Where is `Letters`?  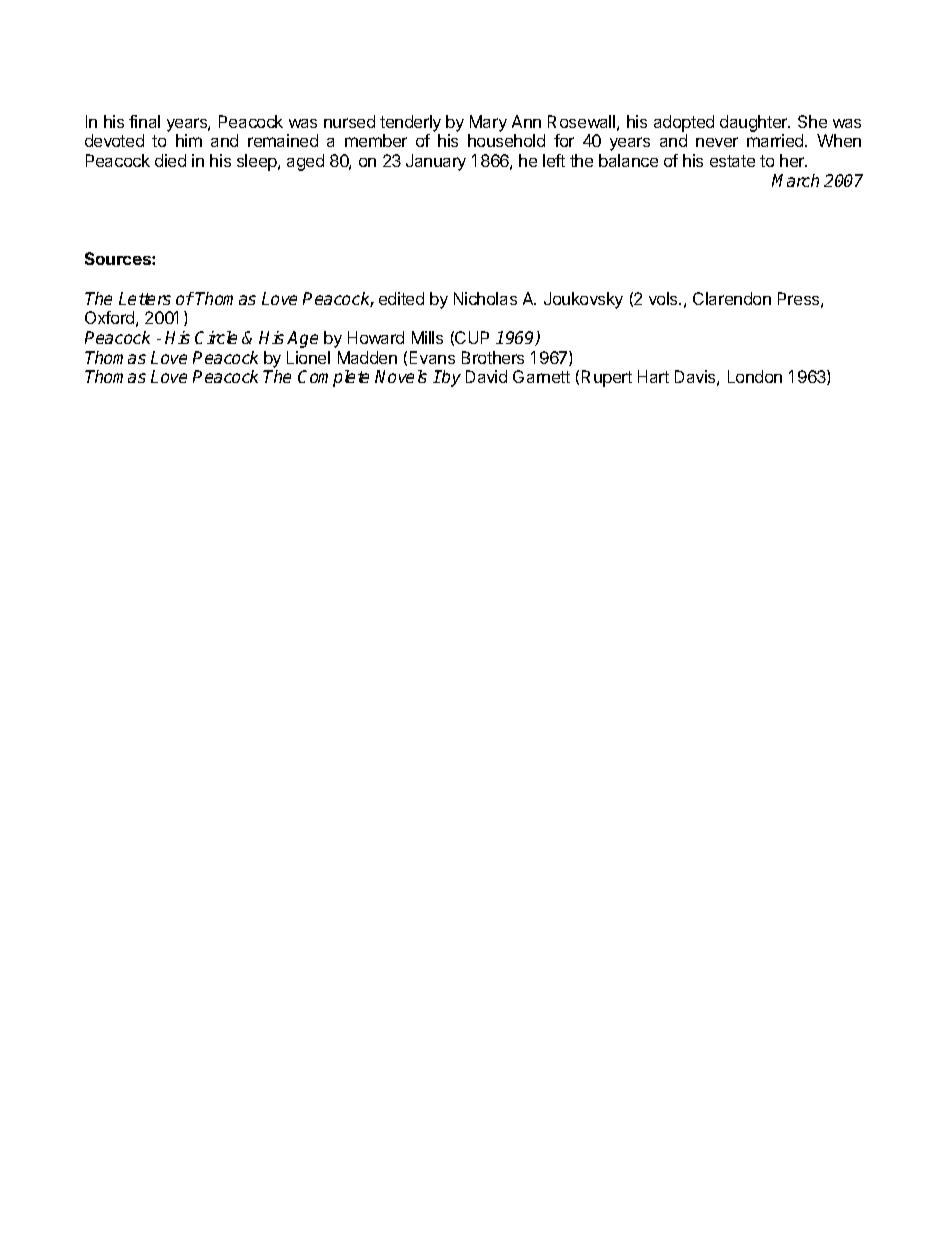 Letters is located at coordinates (145, 298).
